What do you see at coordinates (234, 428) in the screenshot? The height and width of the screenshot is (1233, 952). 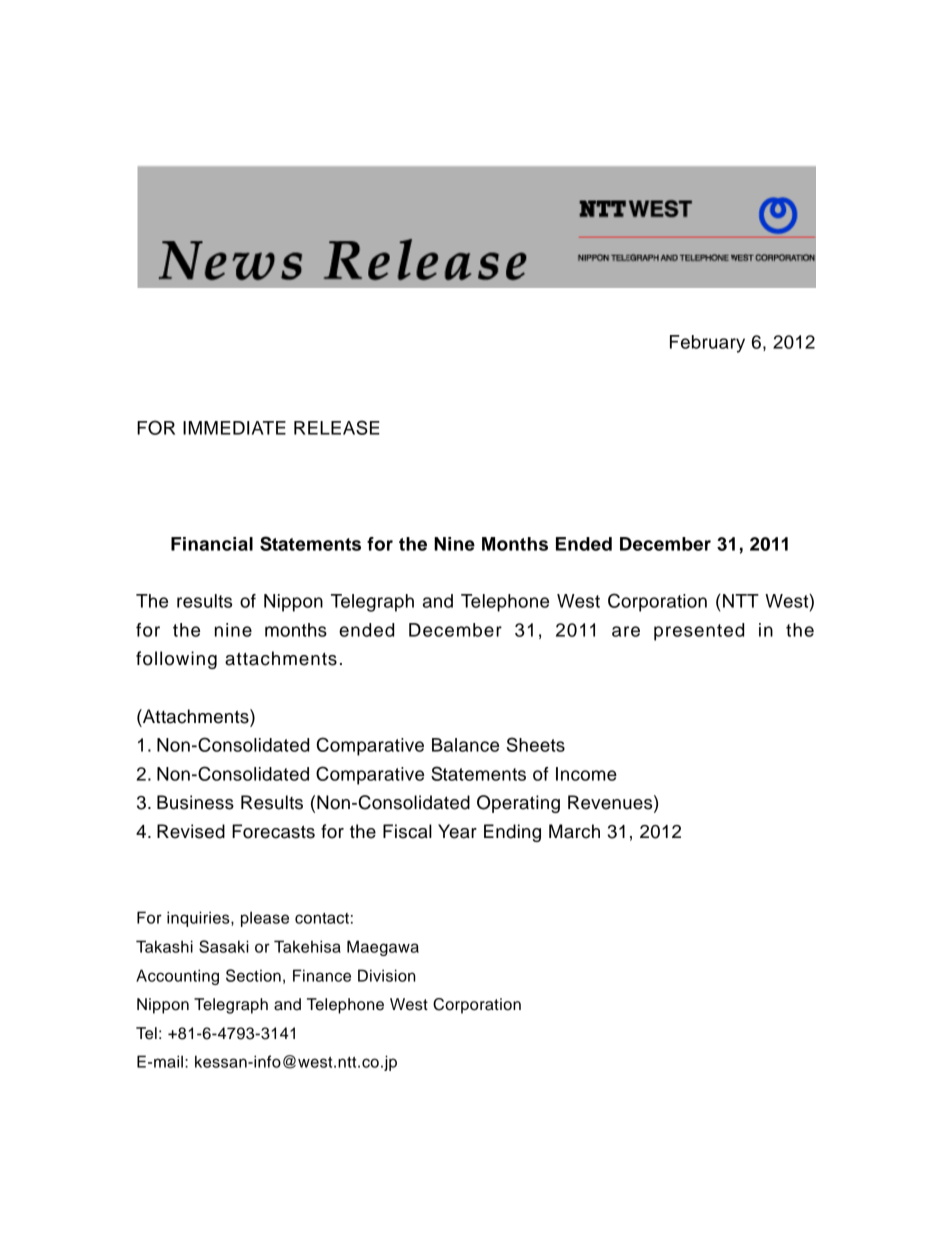 I see `IMMEDIATE` at bounding box center [234, 428].
